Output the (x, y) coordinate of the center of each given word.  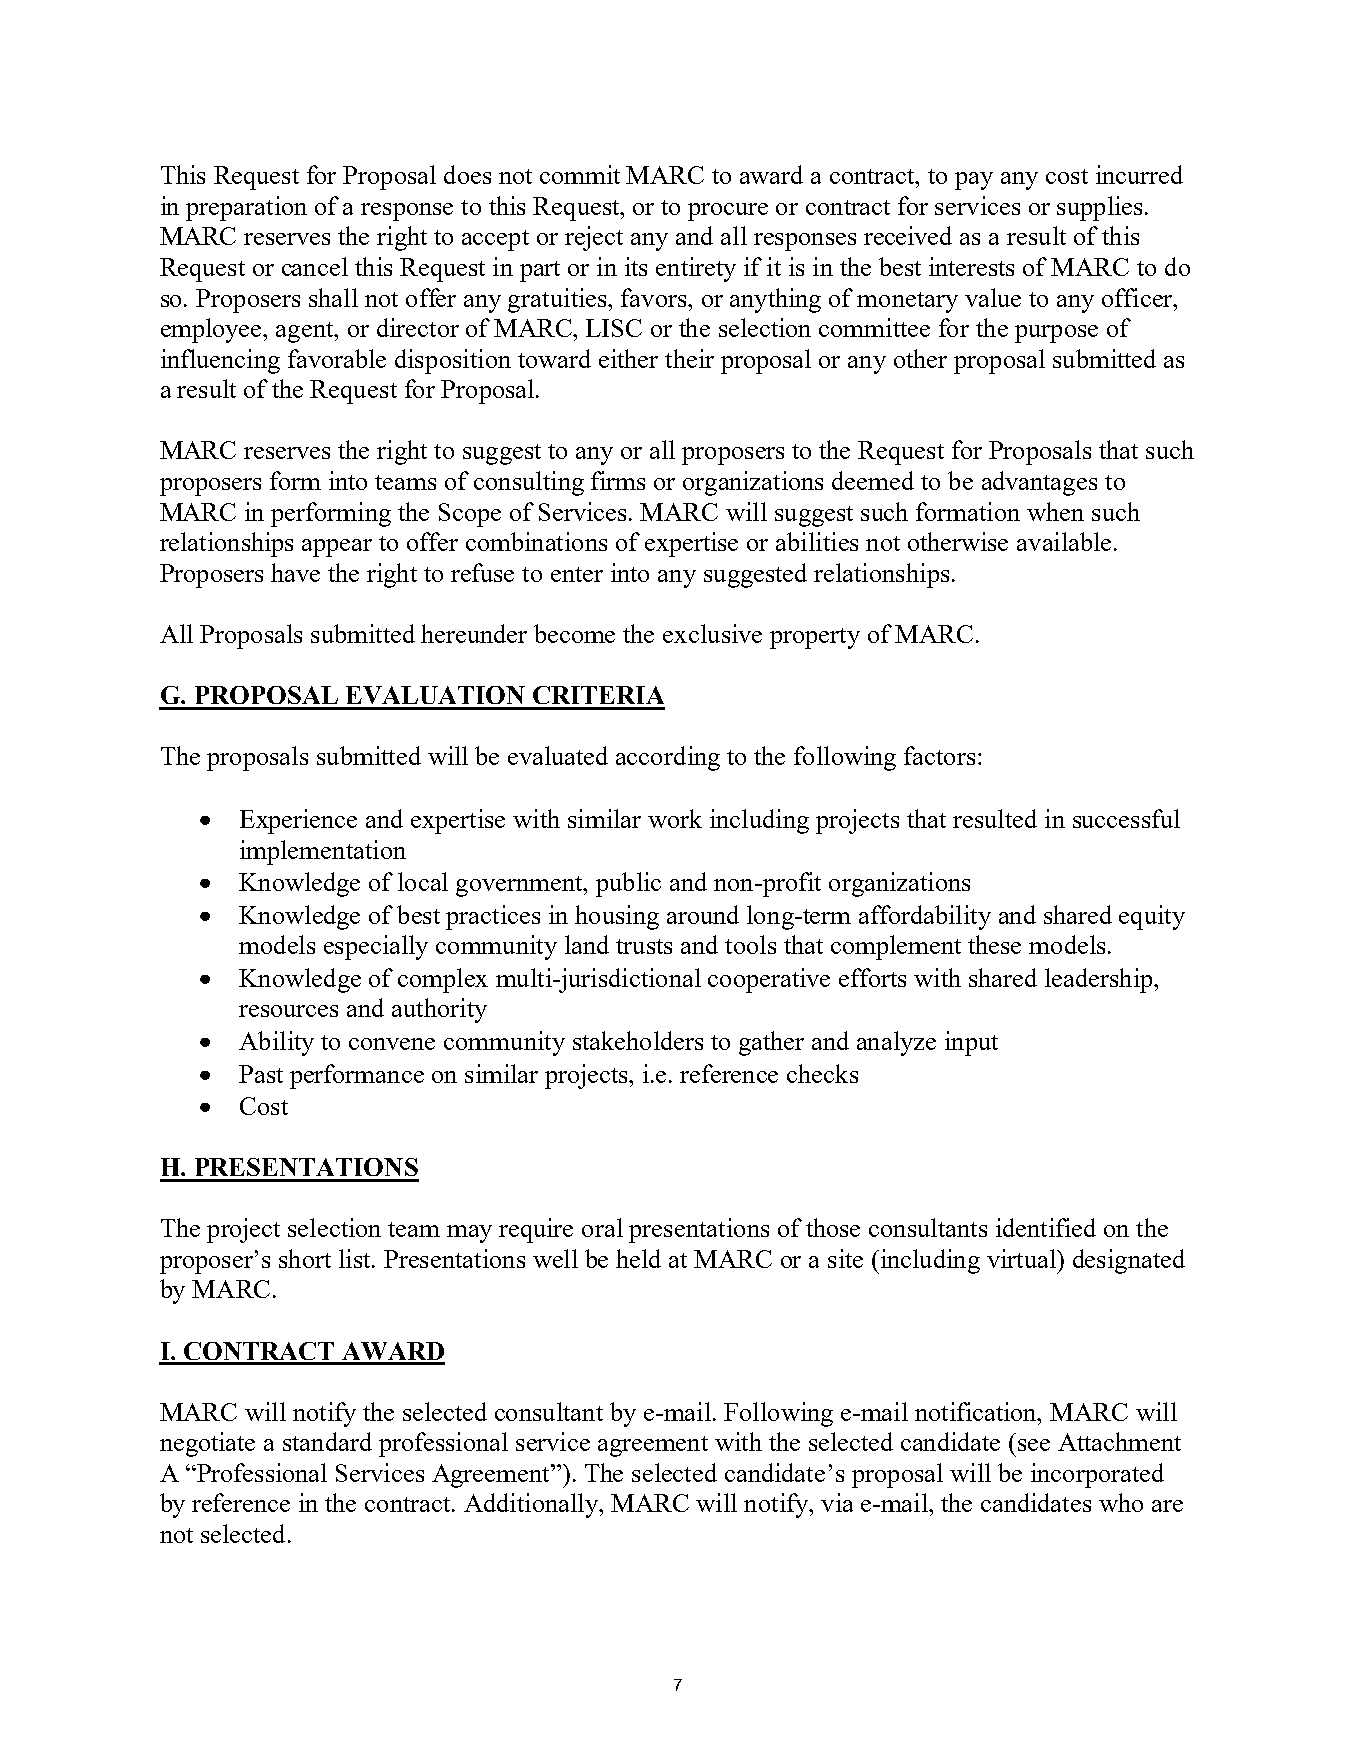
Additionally (532, 1505)
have (295, 572)
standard (327, 1441)
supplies (1099, 208)
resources (288, 1011)
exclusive (712, 633)
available (1064, 541)
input (971, 1043)
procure (728, 212)
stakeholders (638, 1040)
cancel (315, 266)
